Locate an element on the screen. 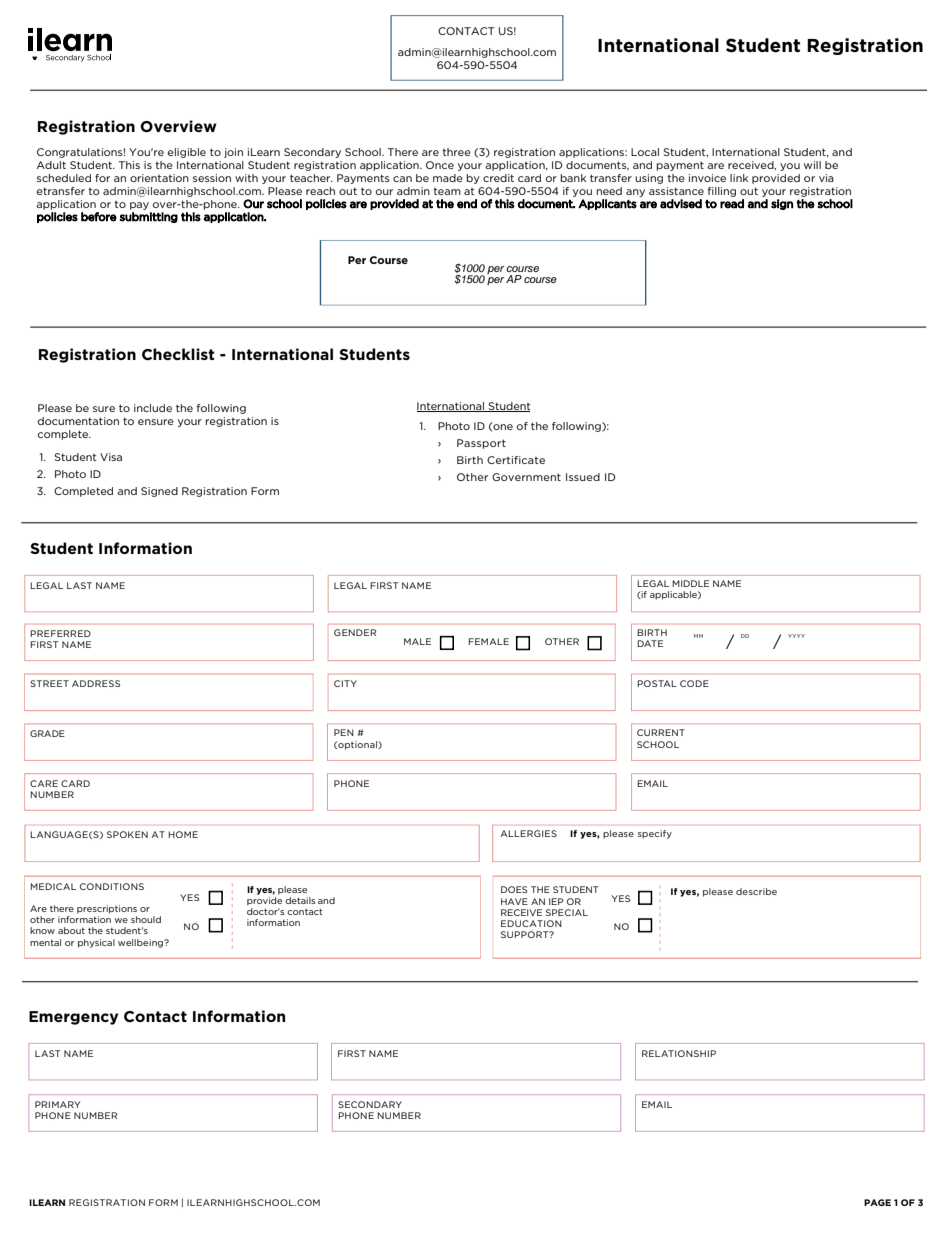  PAGE is located at coordinates (877, 1202).
